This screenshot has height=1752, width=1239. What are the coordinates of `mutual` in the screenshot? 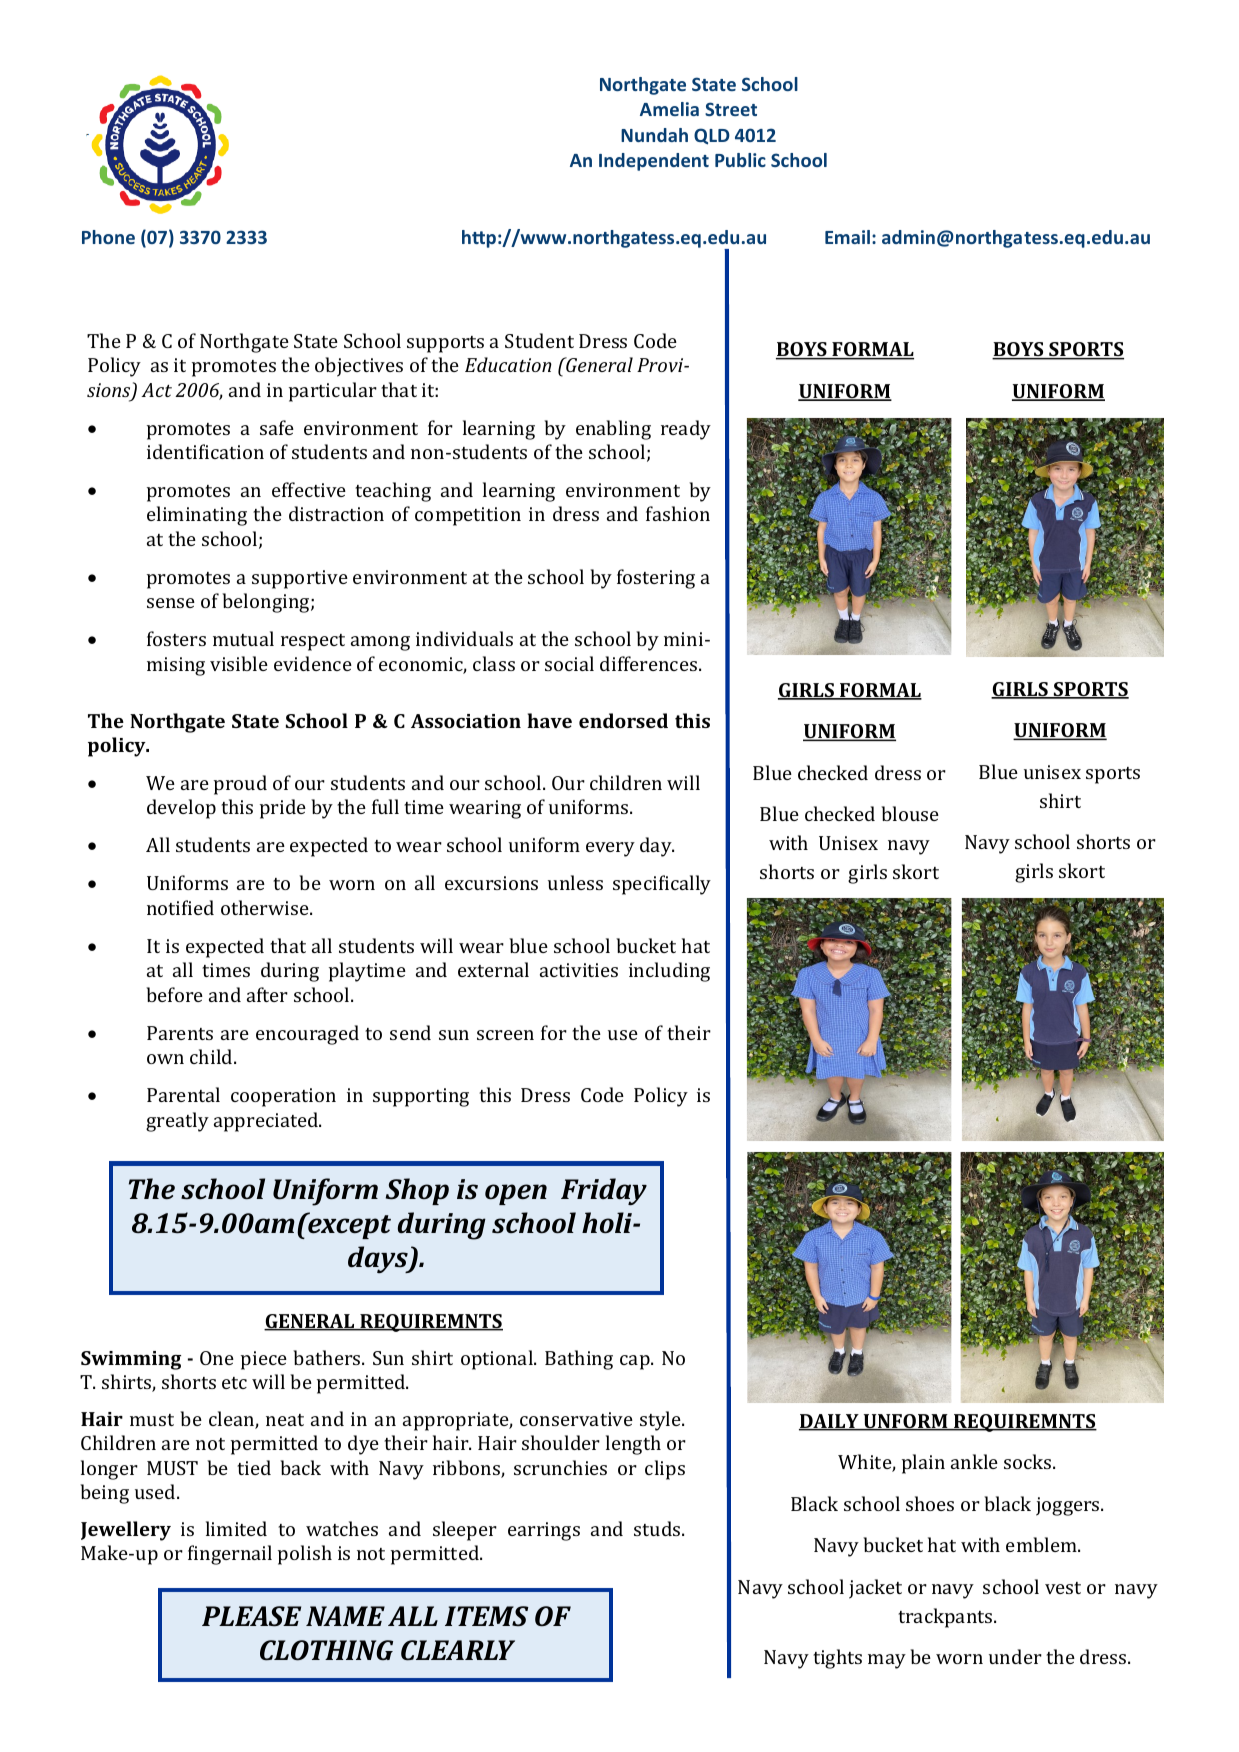 It's located at (243, 638).
